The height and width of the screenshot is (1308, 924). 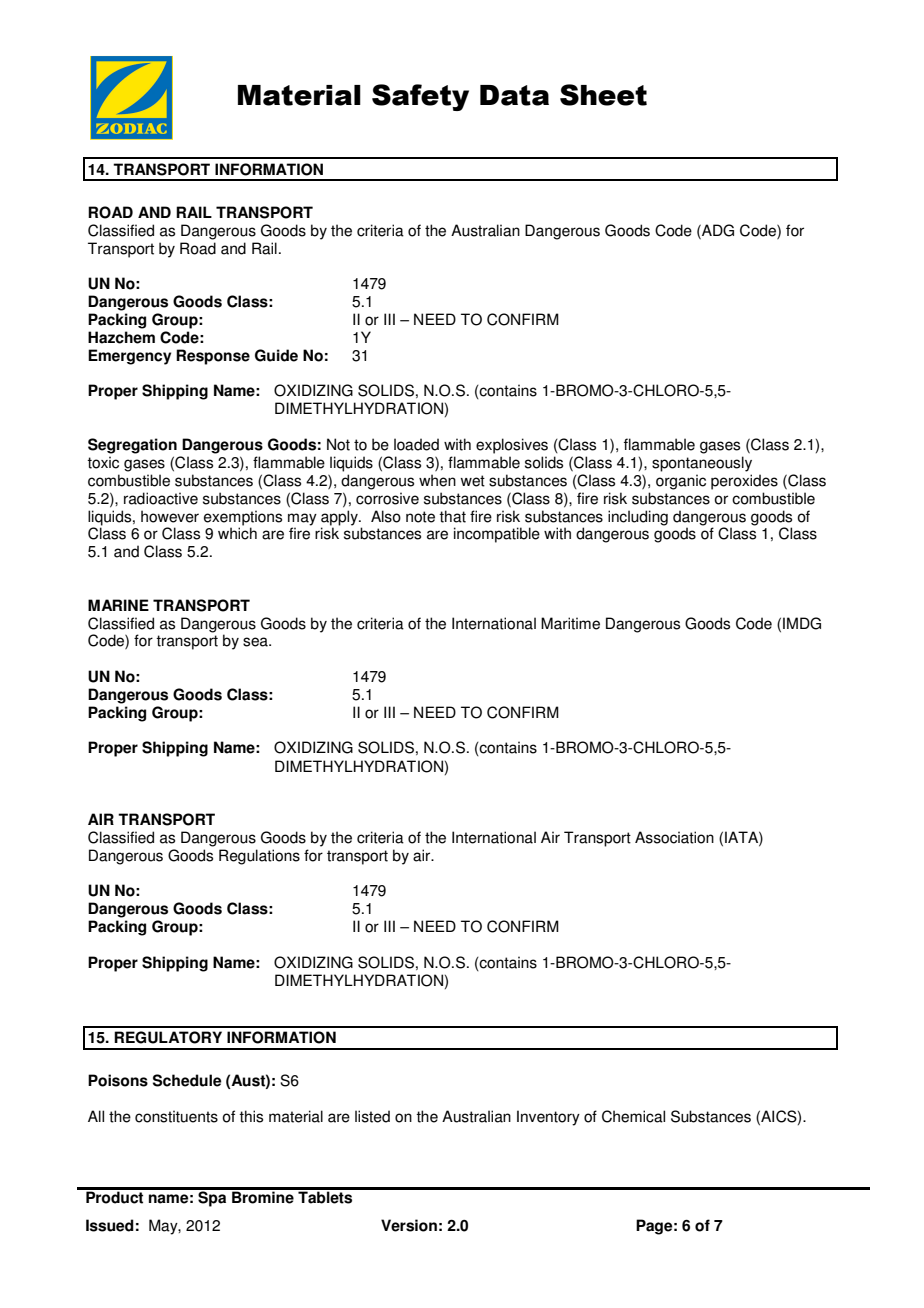 I want to click on Data, so click(x=514, y=95).
